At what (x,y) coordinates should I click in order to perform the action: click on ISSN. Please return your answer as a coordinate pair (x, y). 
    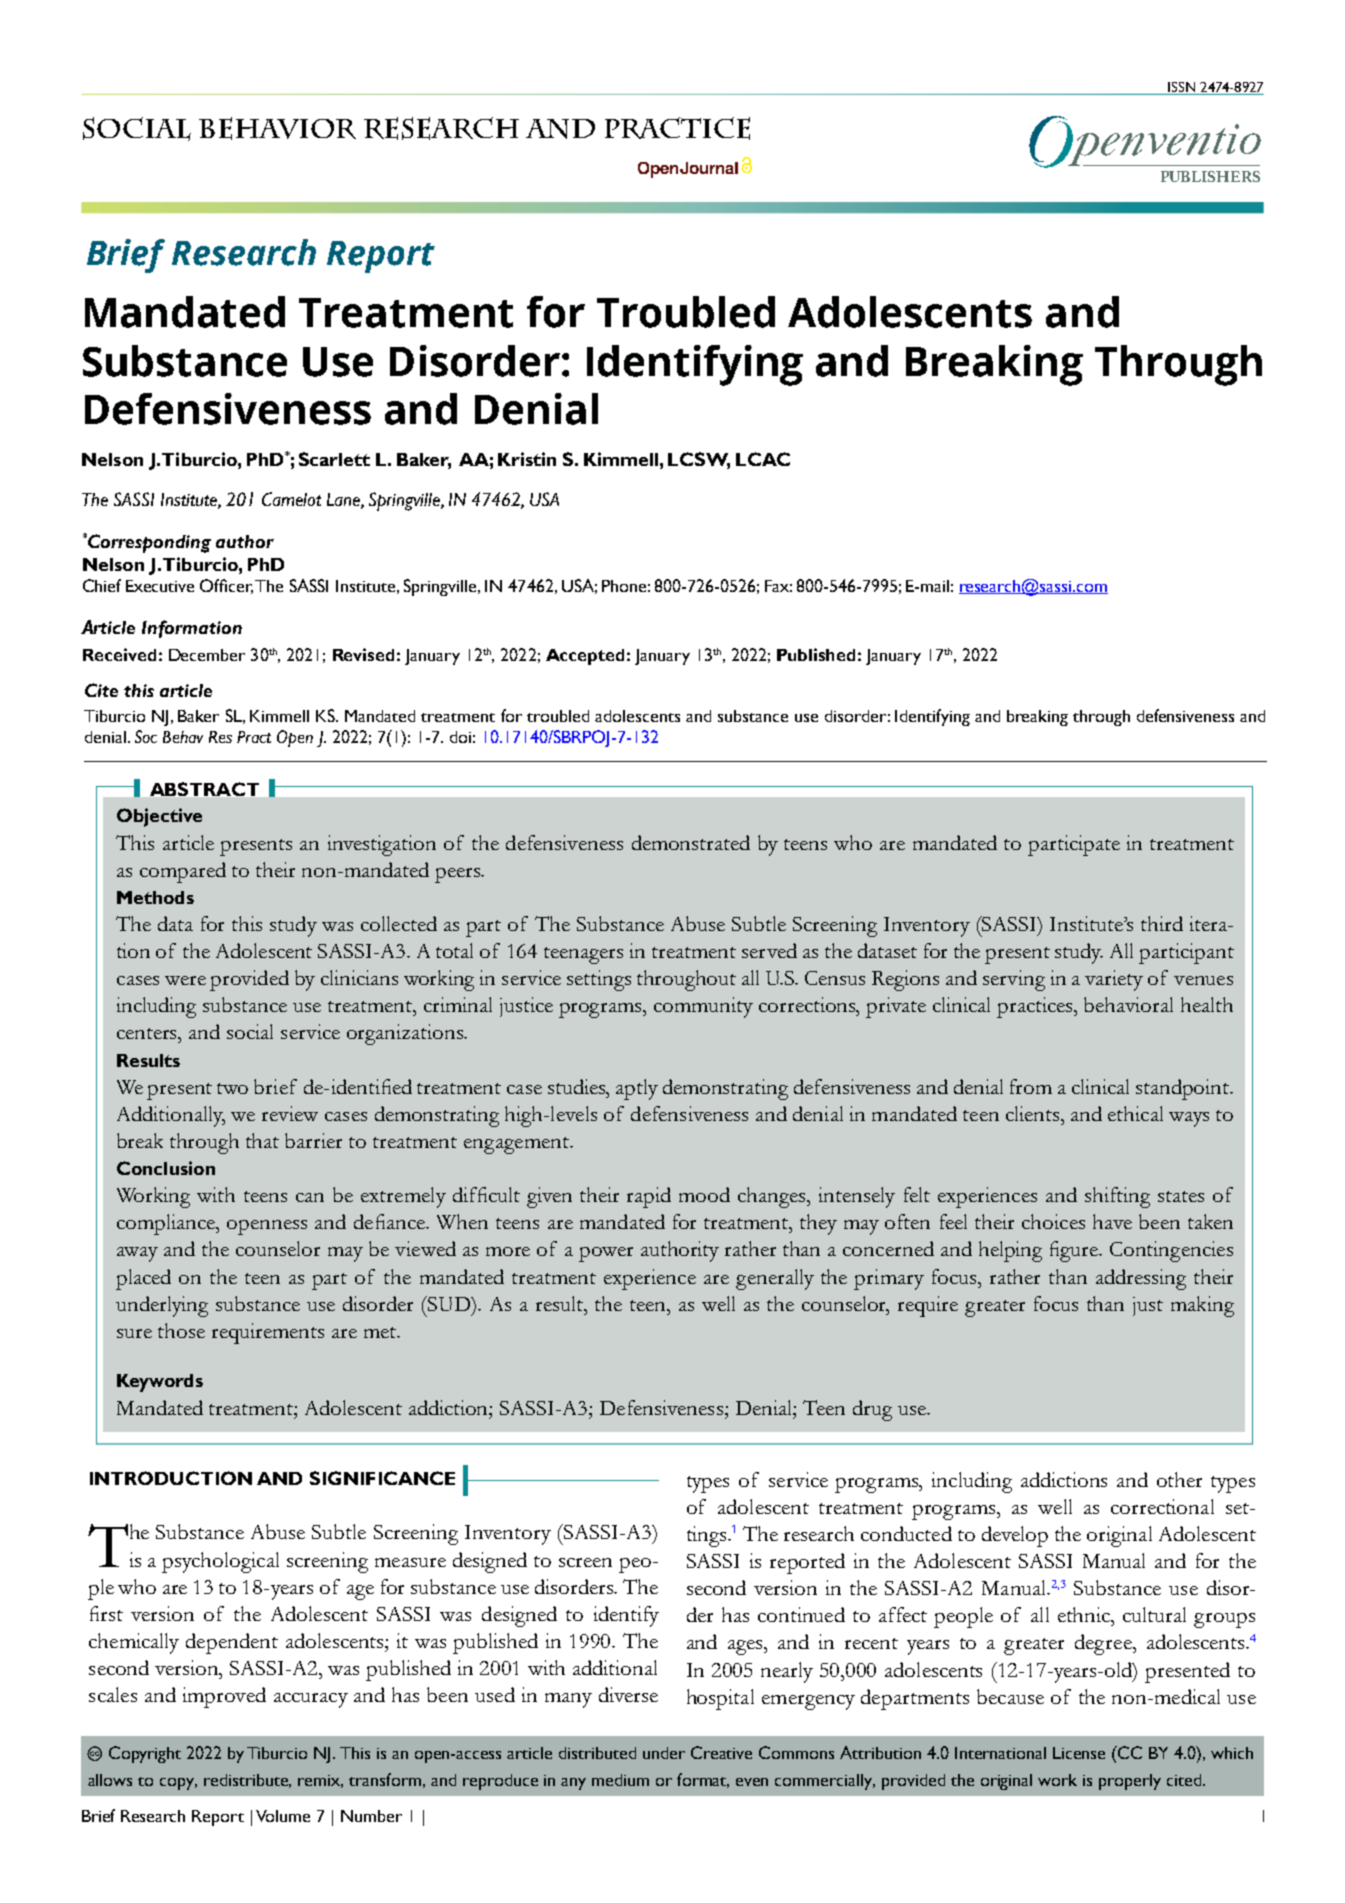
    Looking at the image, I should click on (1181, 87).
